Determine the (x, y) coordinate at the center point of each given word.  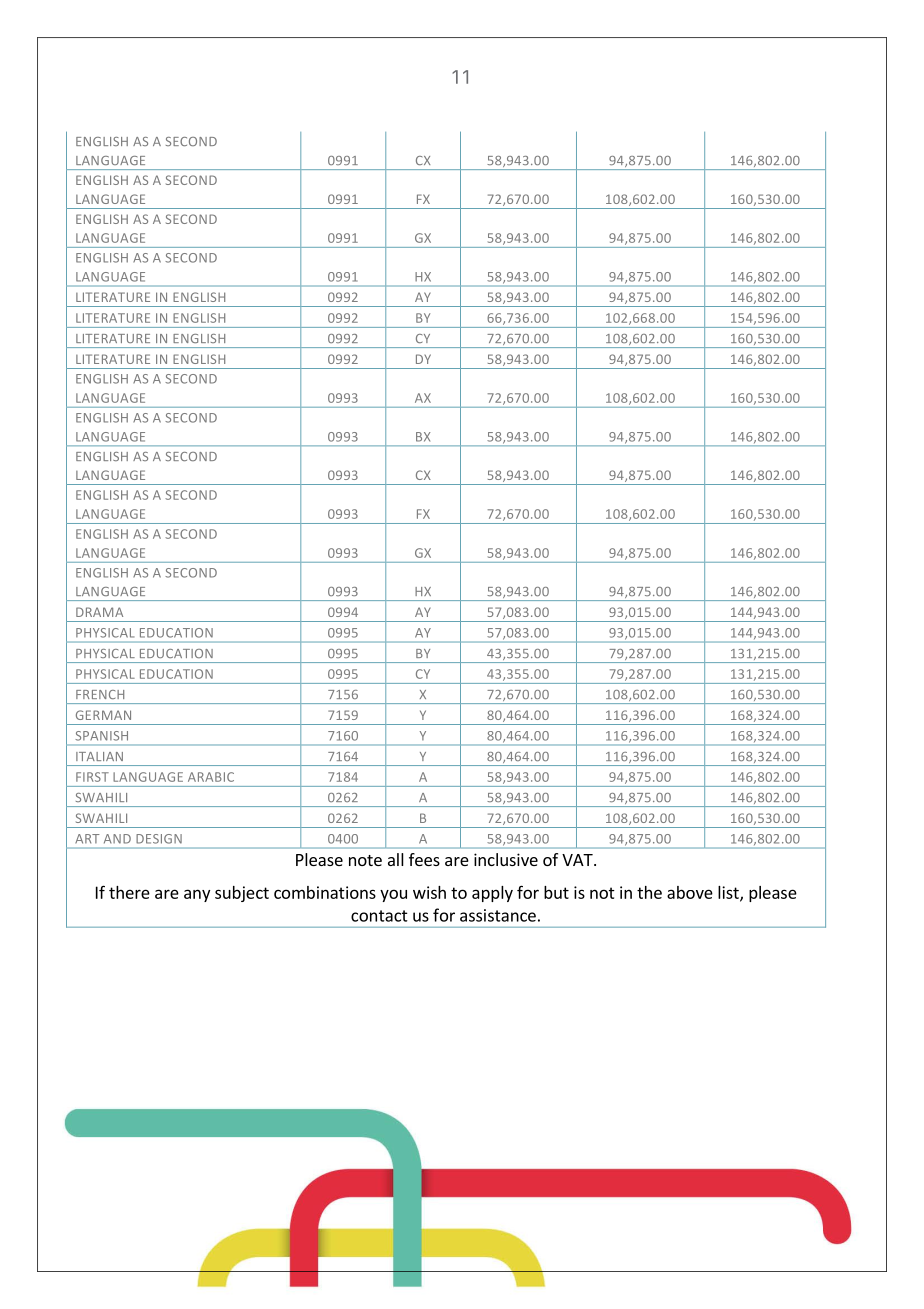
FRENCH (100, 694)
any (197, 895)
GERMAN (103, 715)
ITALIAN (99, 756)
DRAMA (99, 612)
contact (379, 916)
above (690, 892)
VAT (578, 860)
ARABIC (211, 777)
